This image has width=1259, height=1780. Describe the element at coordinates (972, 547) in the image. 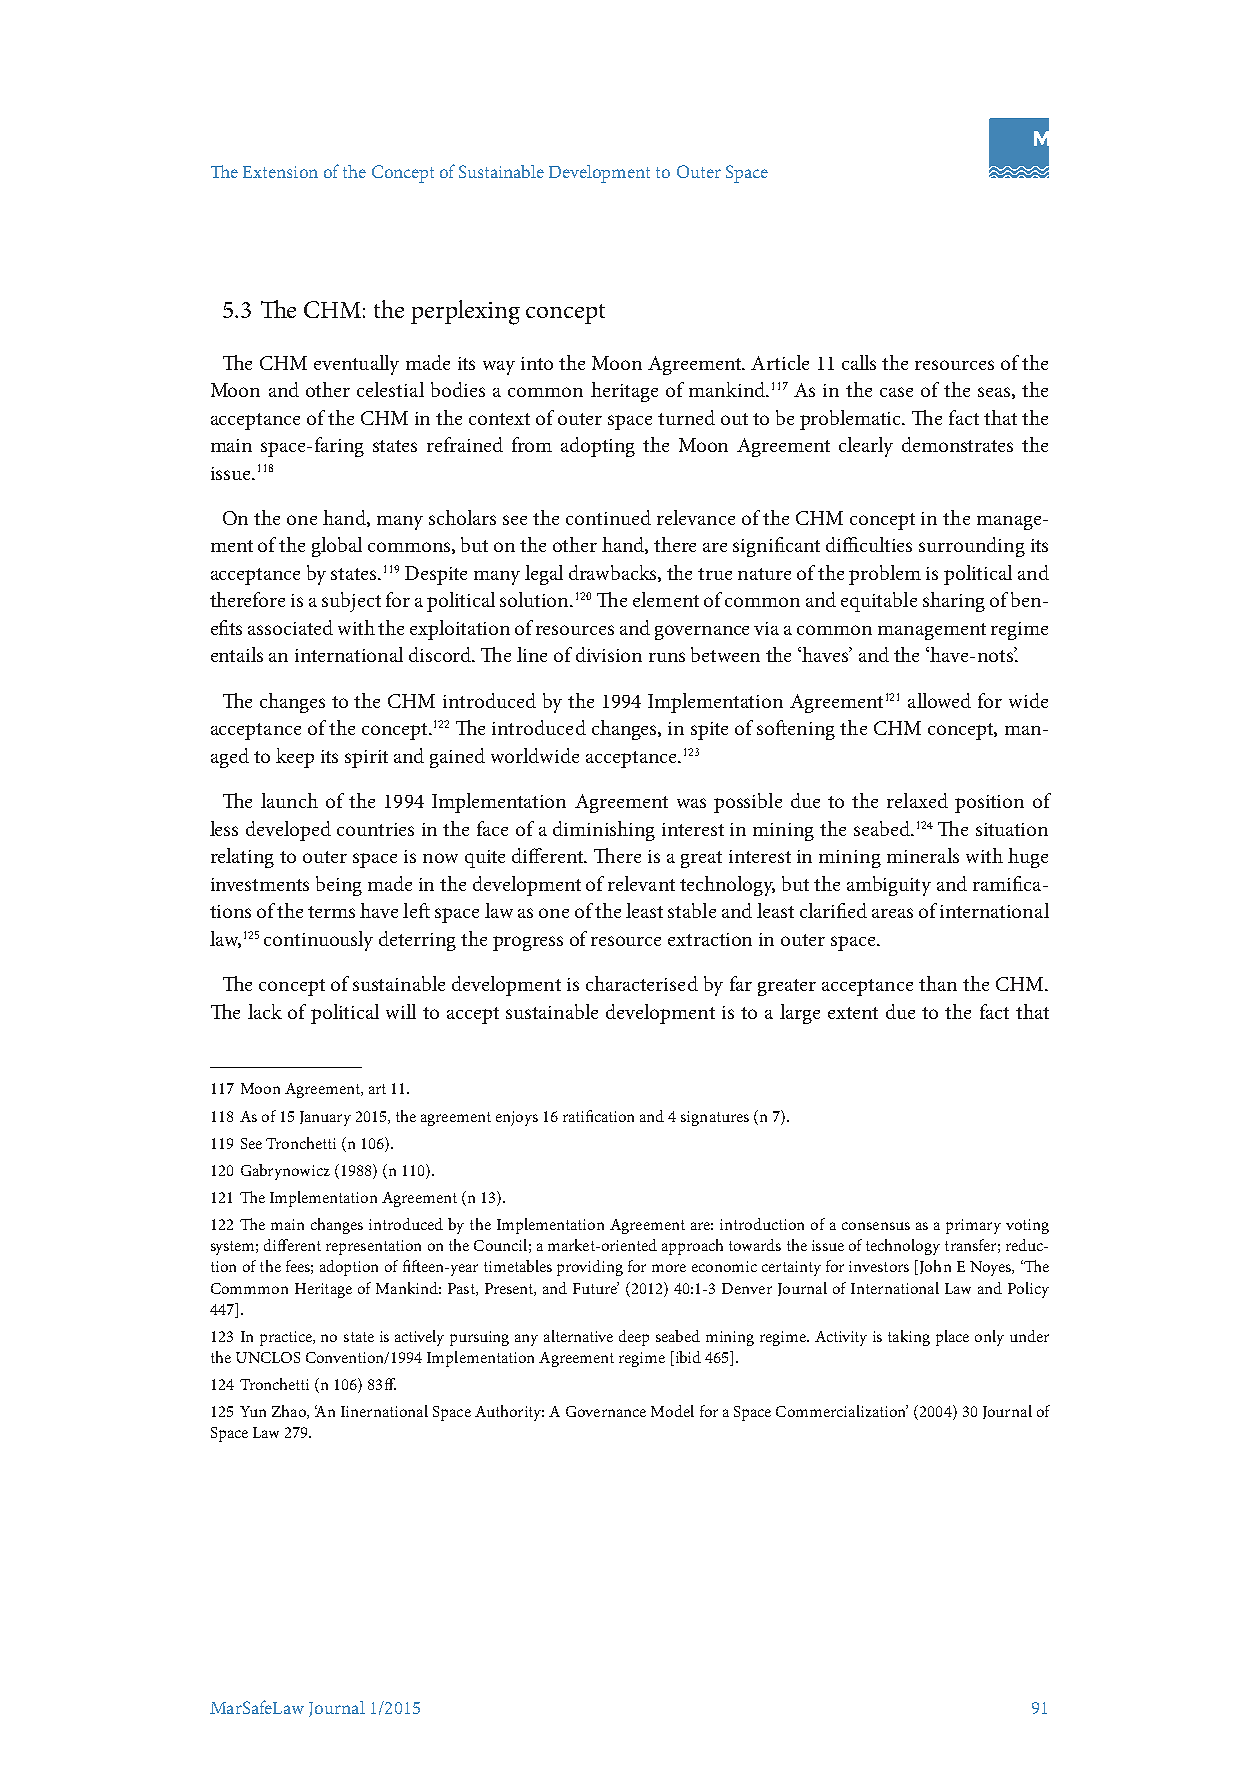

I see `surrounding` at that location.
